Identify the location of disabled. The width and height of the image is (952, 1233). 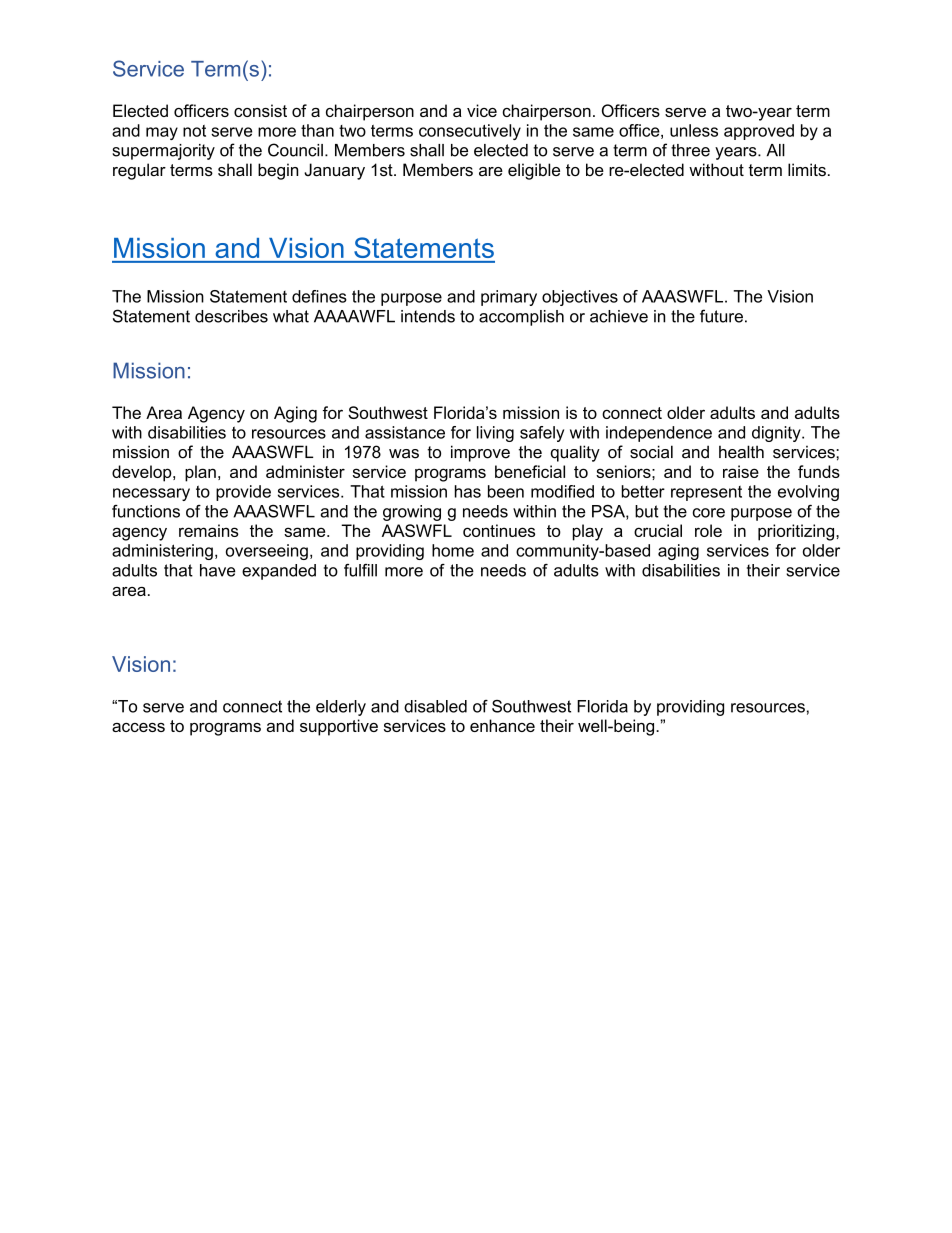
(435, 706).
